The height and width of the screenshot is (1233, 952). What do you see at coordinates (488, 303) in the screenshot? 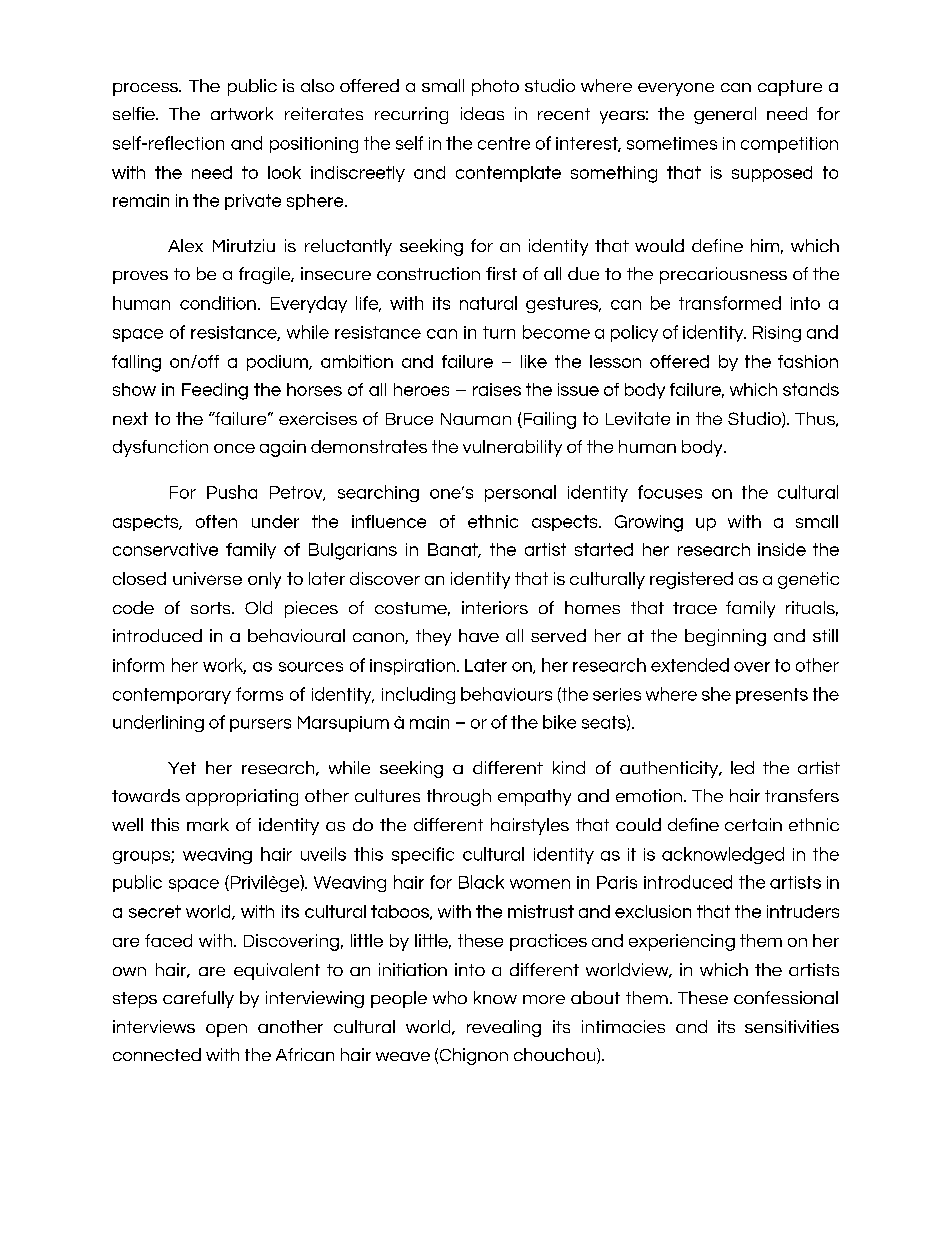
I see `natural` at bounding box center [488, 303].
